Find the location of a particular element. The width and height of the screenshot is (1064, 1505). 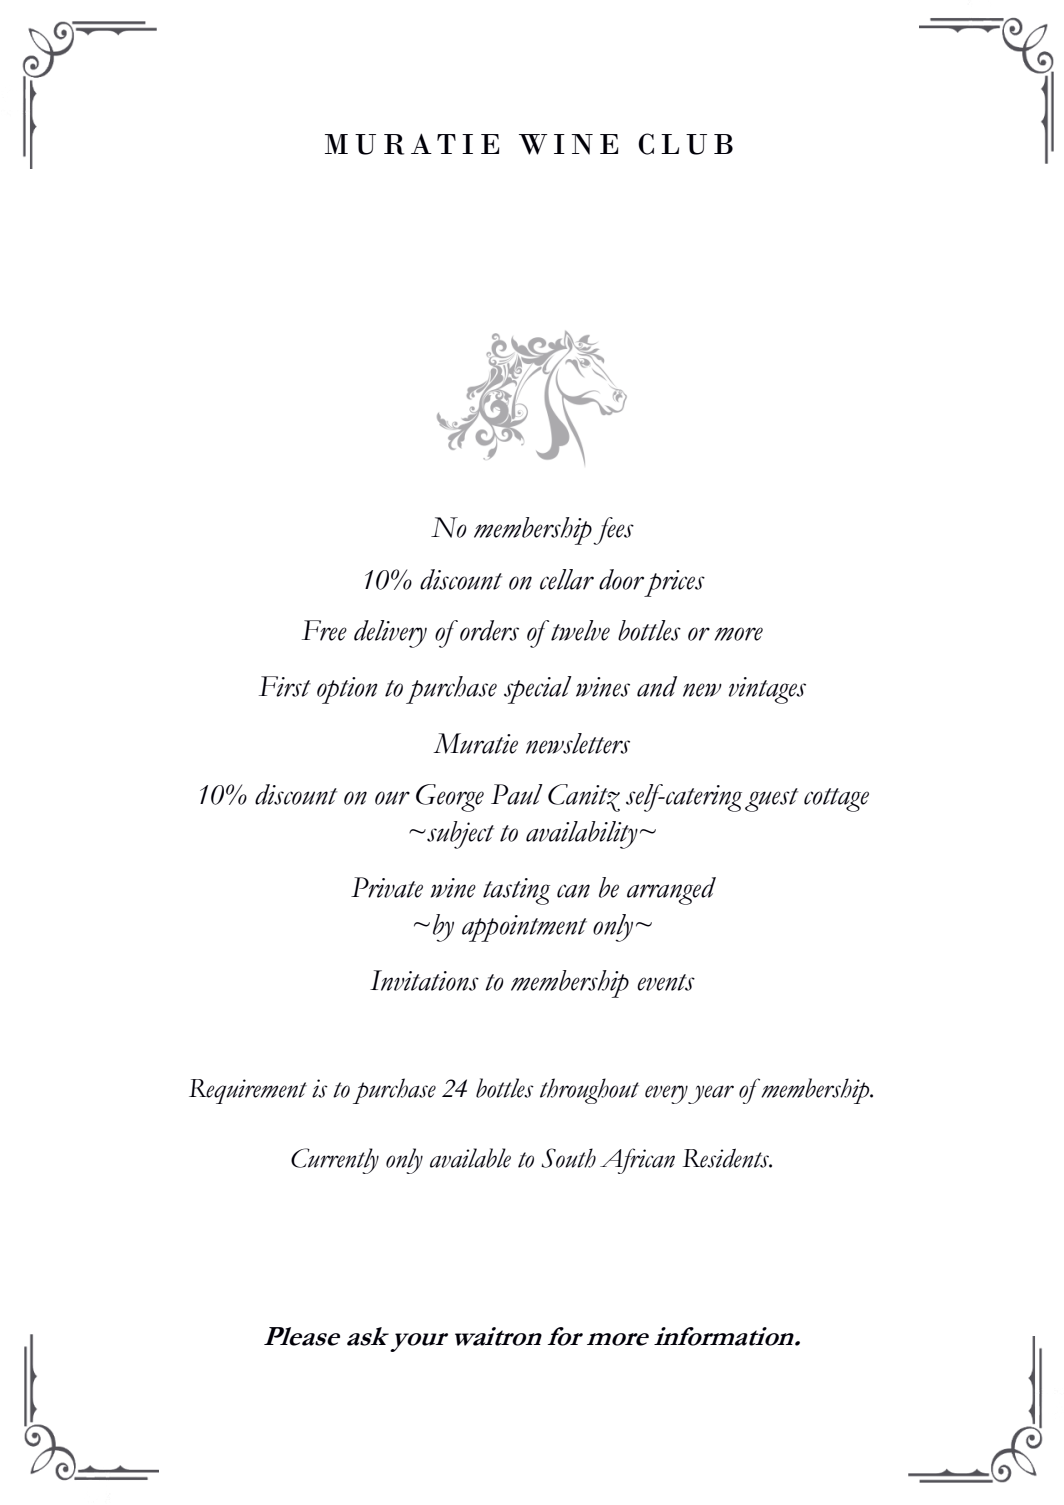

fees is located at coordinates (613, 531).
